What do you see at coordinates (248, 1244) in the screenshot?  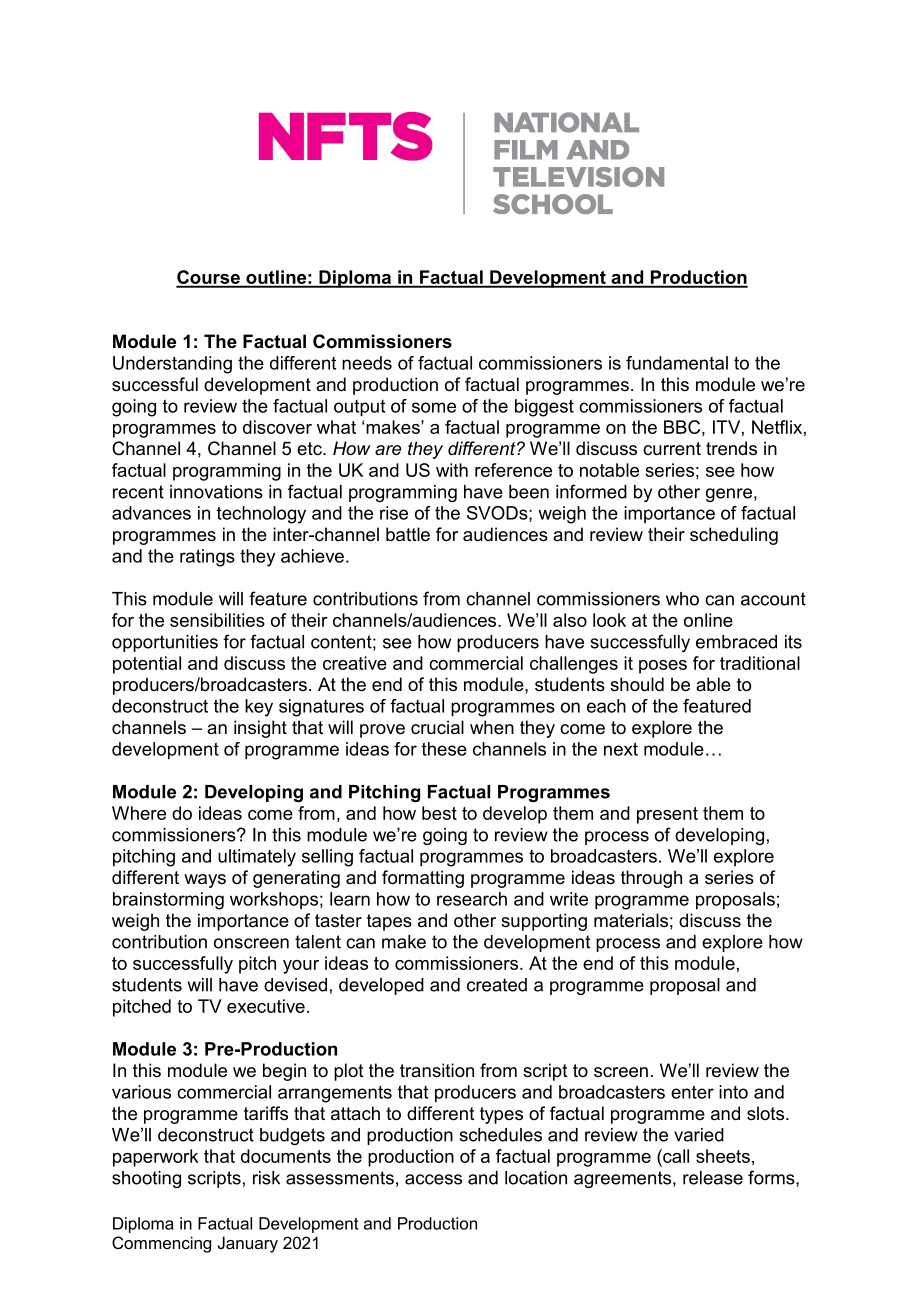 I see `January` at bounding box center [248, 1244].
